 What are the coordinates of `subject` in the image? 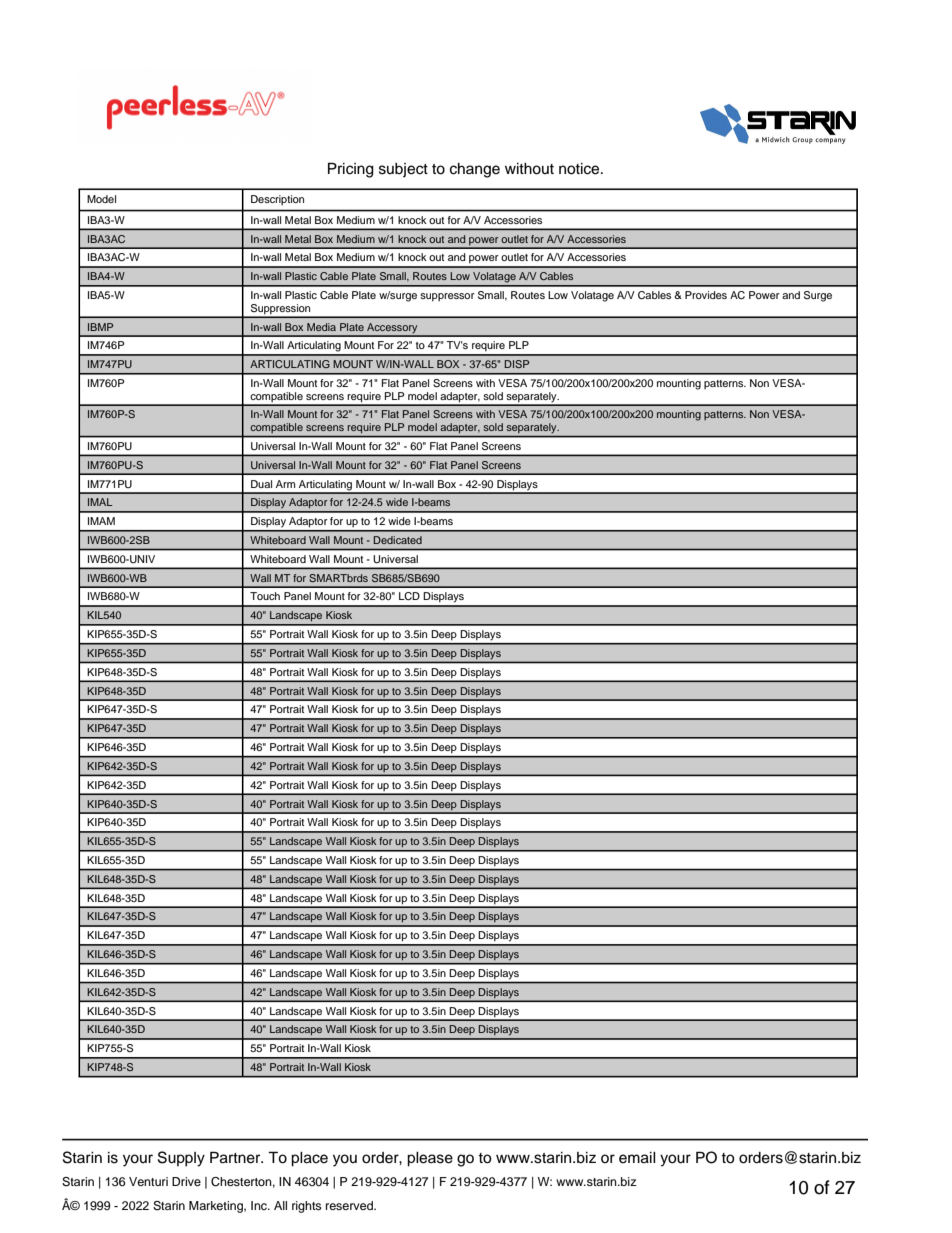 It's located at (403, 170).
